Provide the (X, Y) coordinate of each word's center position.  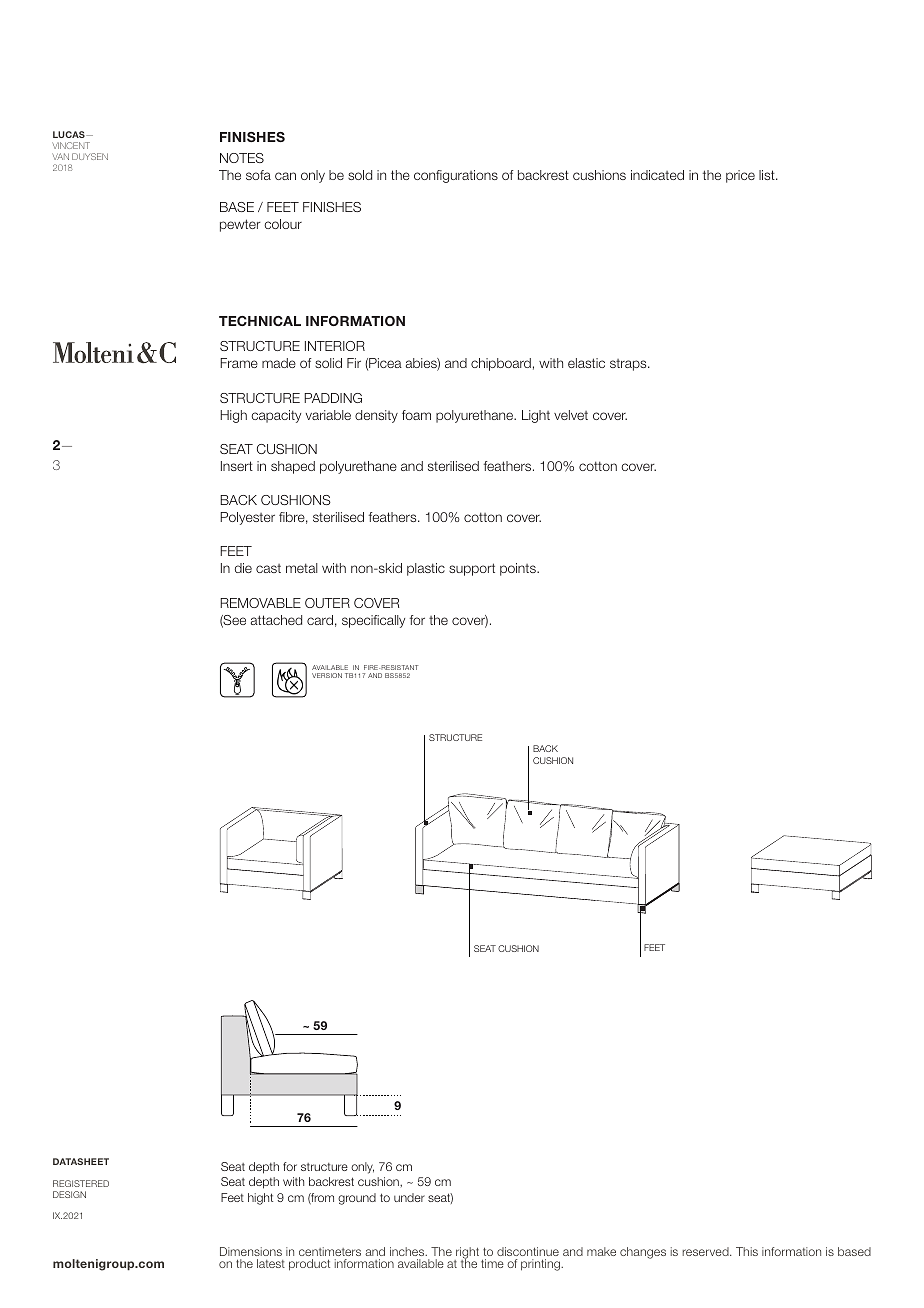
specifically (373, 621)
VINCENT (71, 145)
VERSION (327, 675)
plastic (426, 569)
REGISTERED (81, 1183)
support (472, 569)
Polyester (247, 518)
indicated (657, 175)
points (519, 569)
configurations (456, 176)
